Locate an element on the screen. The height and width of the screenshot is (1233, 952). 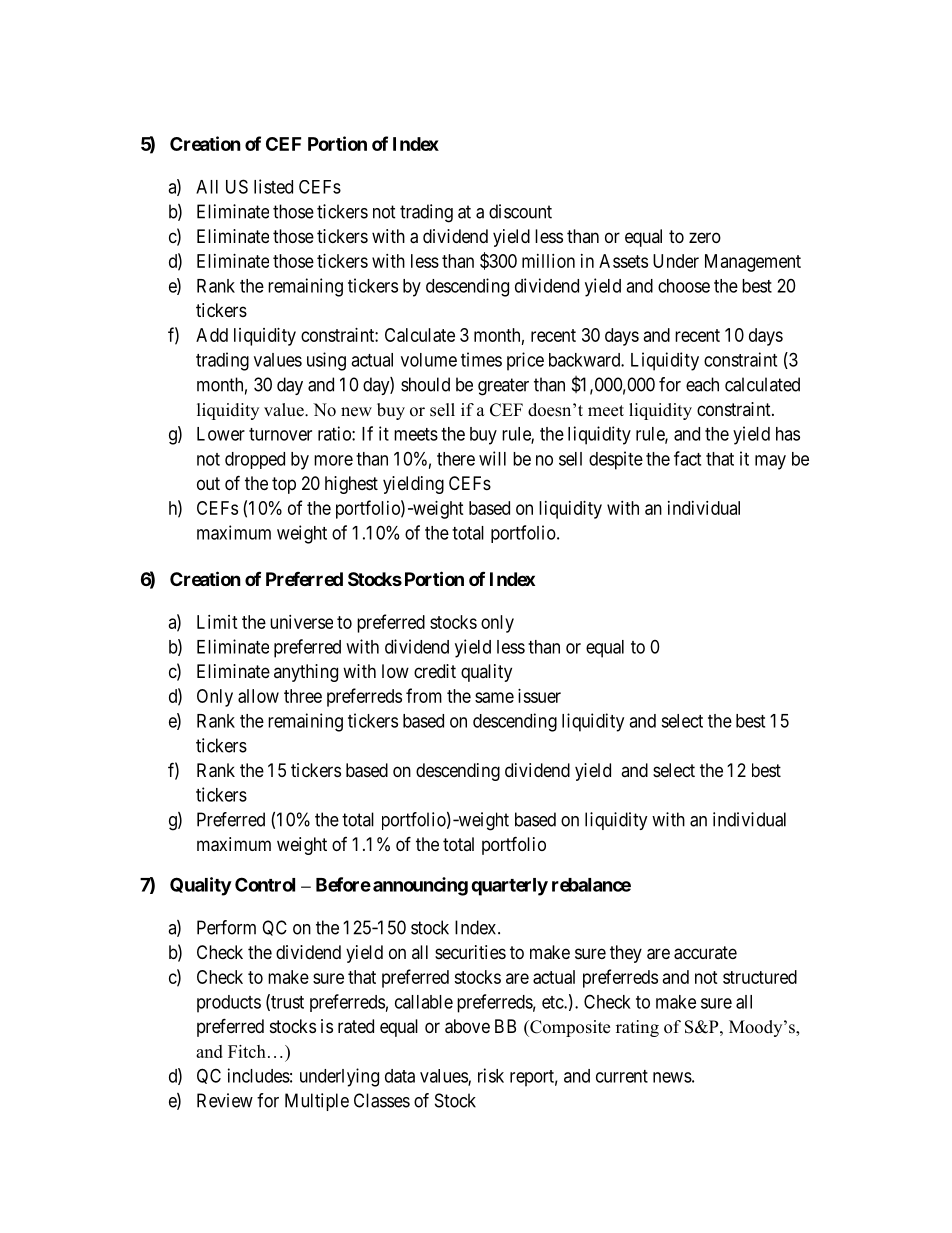
same is located at coordinates (494, 697).
